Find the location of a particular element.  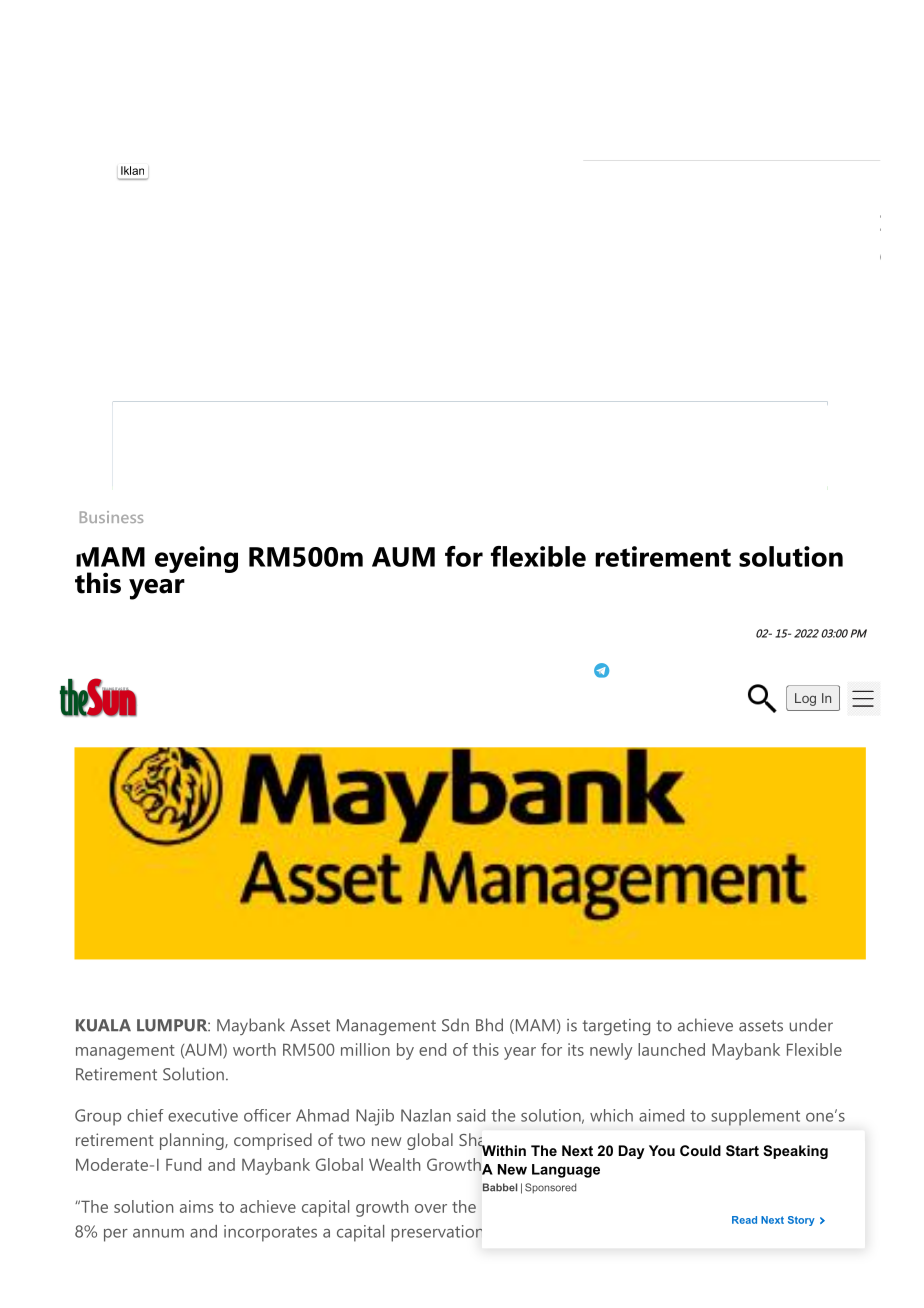

aims is located at coordinates (196, 1206).
